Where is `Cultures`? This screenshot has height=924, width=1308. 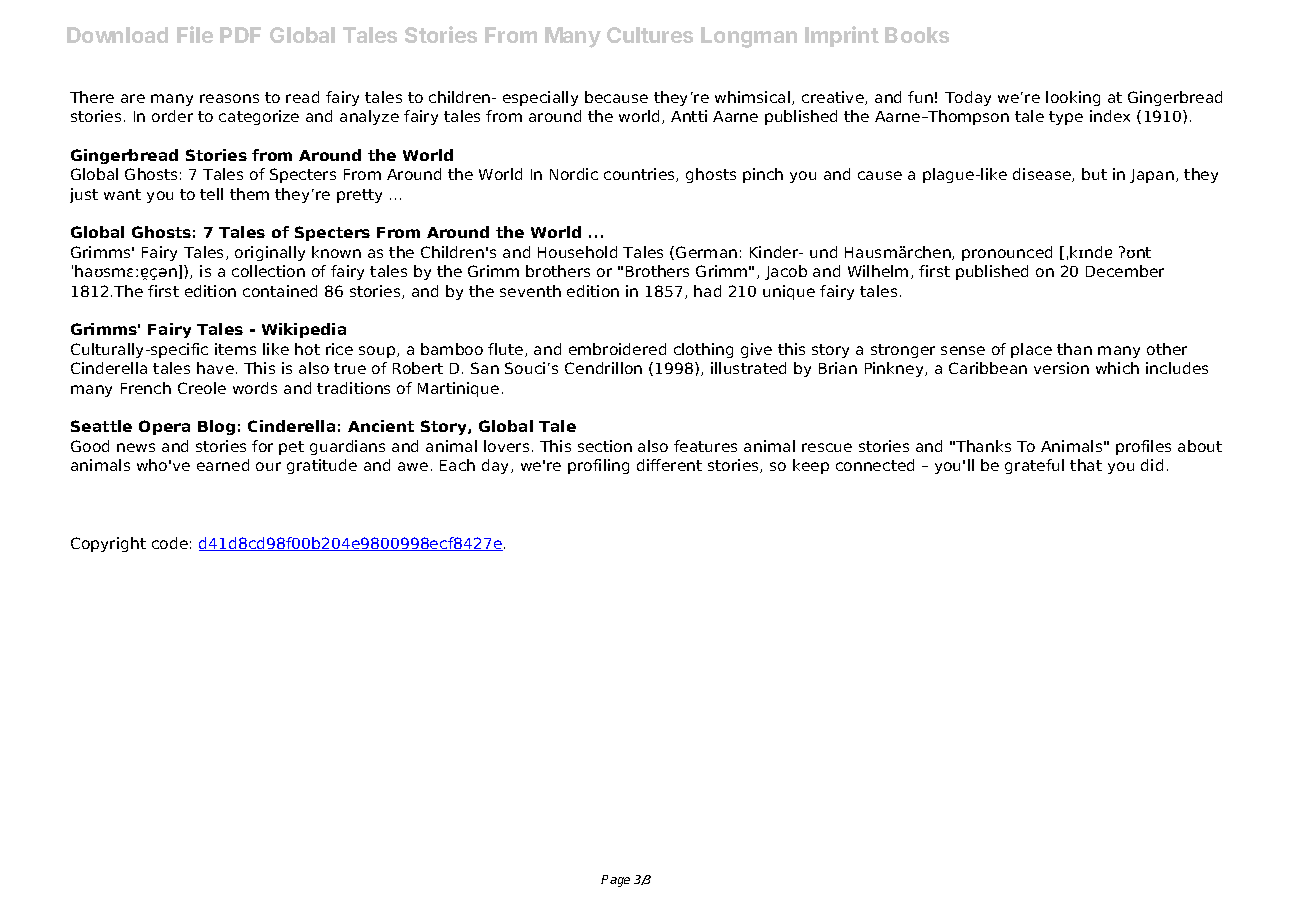
Cultures is located at coordinates (650, 35).
